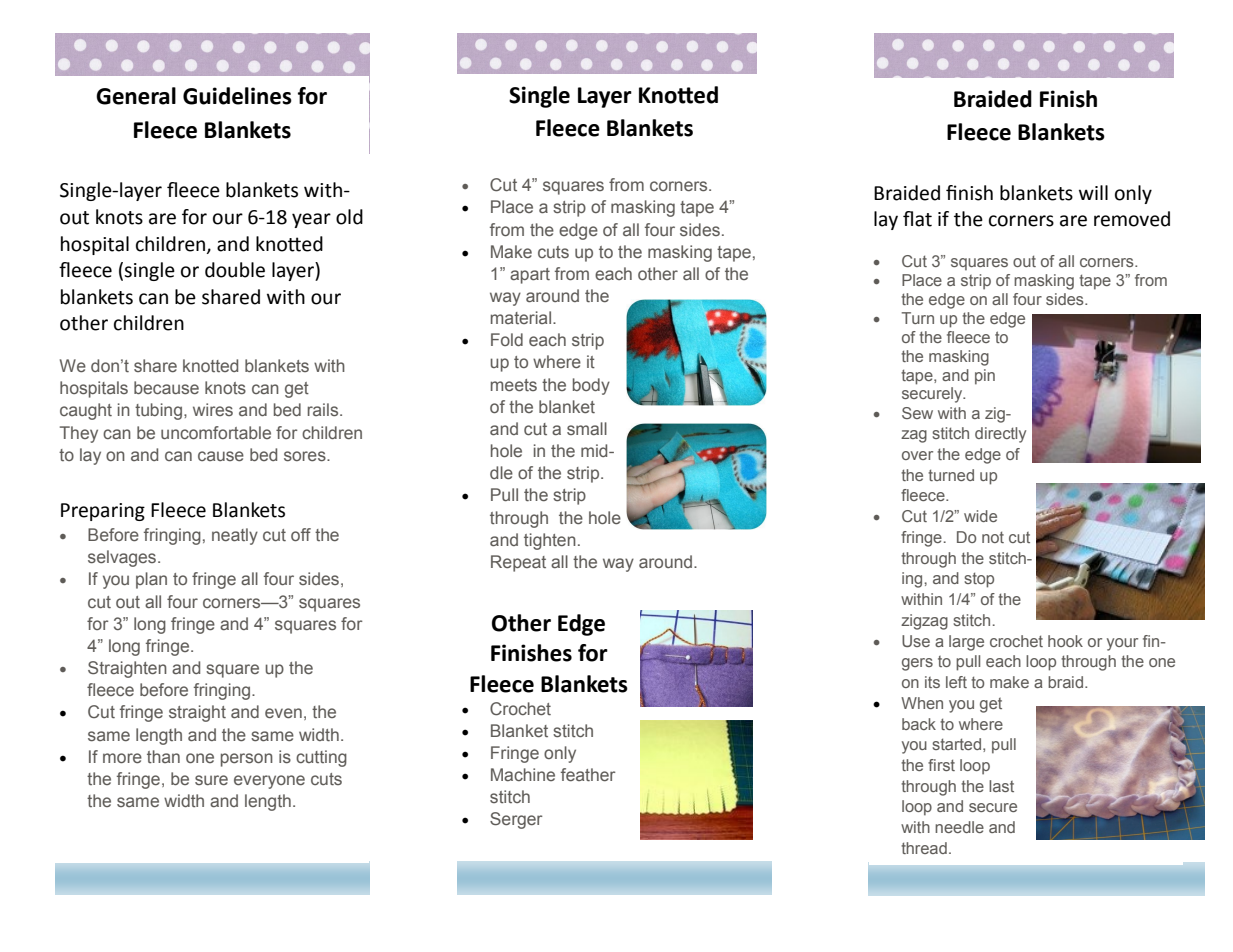  Describe the element at coordinates (591, 386) in the document. I see `body` at that location.
